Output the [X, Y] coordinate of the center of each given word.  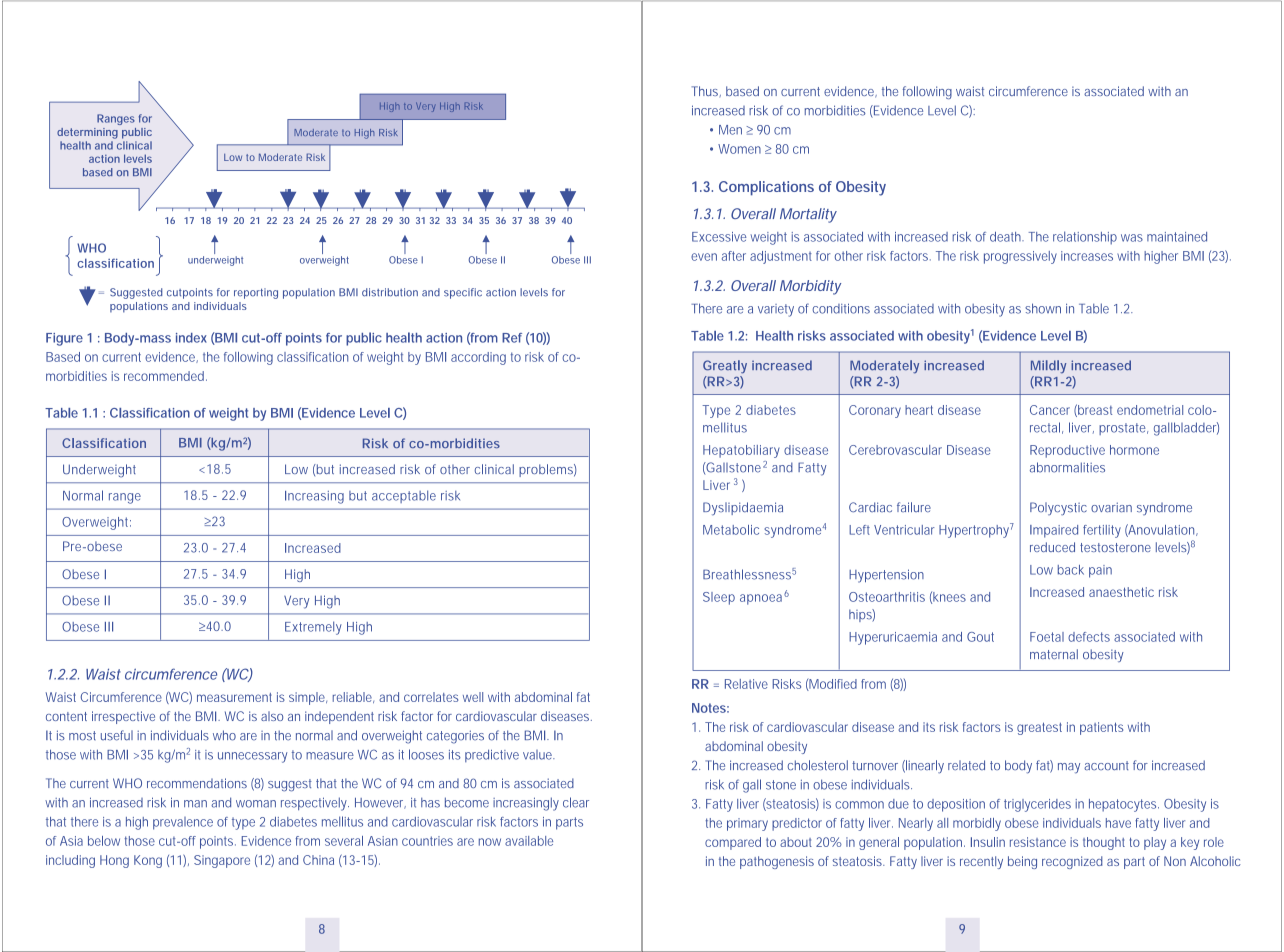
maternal [1054, 654]
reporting [256, 293]
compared [733, 843]
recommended [164, 376]
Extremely [313, 628]
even [704, 257]
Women [739, 149]
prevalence [183, 823]
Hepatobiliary [741, 451]
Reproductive [1067, 451]
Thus [706, 91]
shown [1043, 308]
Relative [746, 684]
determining [87, 133]
